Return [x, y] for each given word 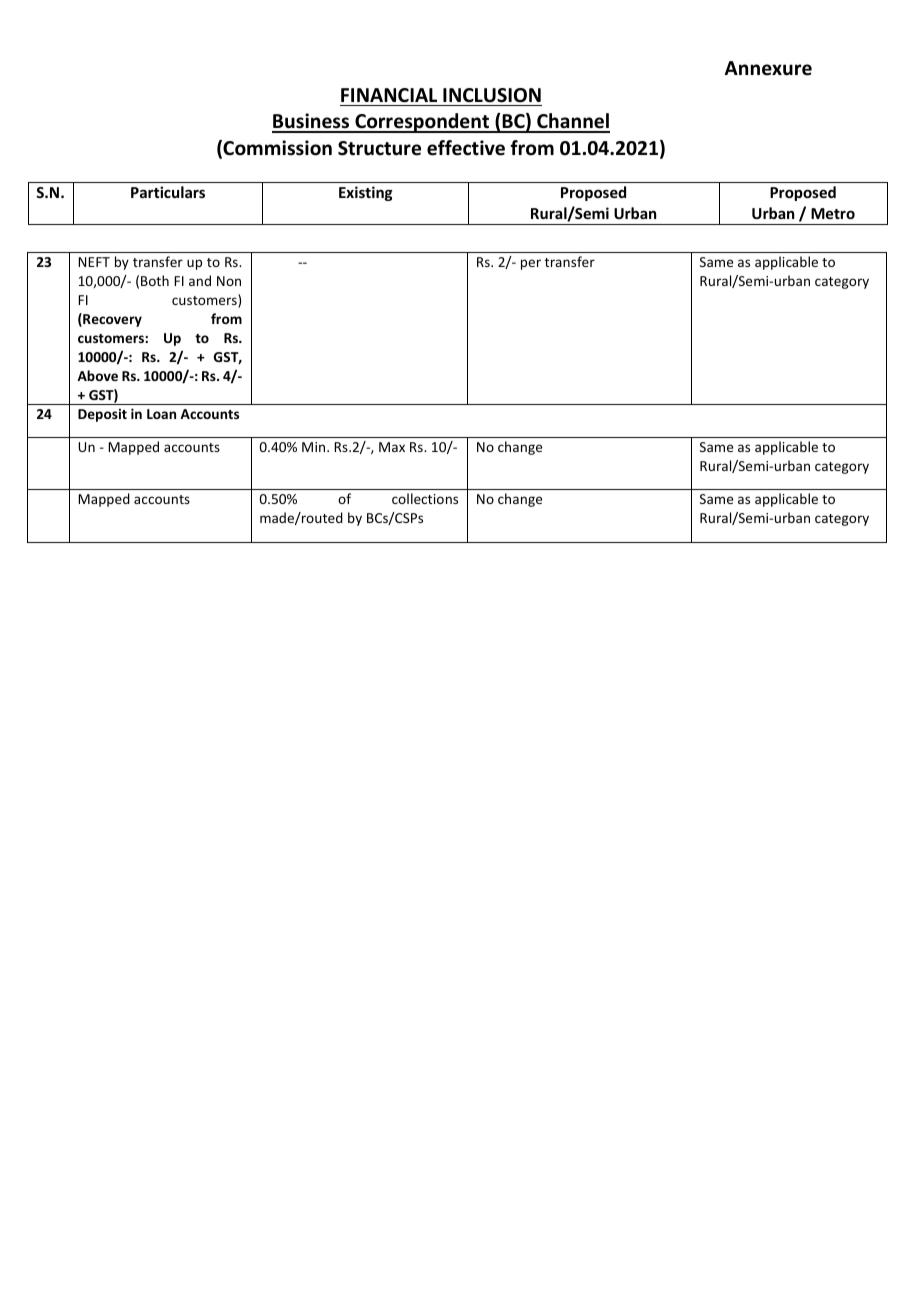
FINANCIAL [389, 95]
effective [466, 148]
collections [425, 498]
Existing [366, 193]
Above [97, 375]
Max [392, 447]
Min [315, 447]
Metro [833, 213]
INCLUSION [492, 95]
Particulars [168, 192]
